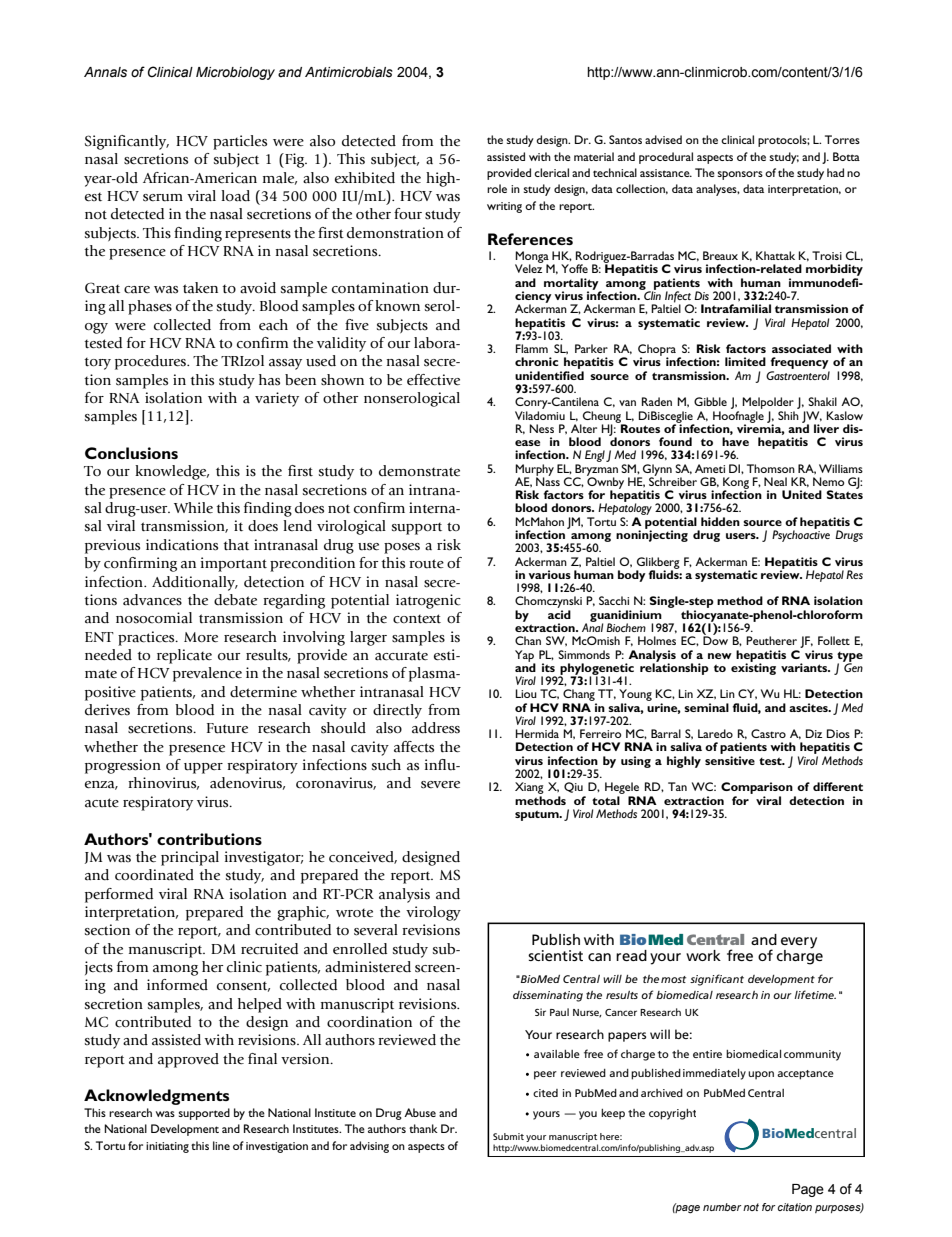 Image resolution: width=952 pixels, height=1237 pixels. I want to click on Microbiology, so click(235, 73).
